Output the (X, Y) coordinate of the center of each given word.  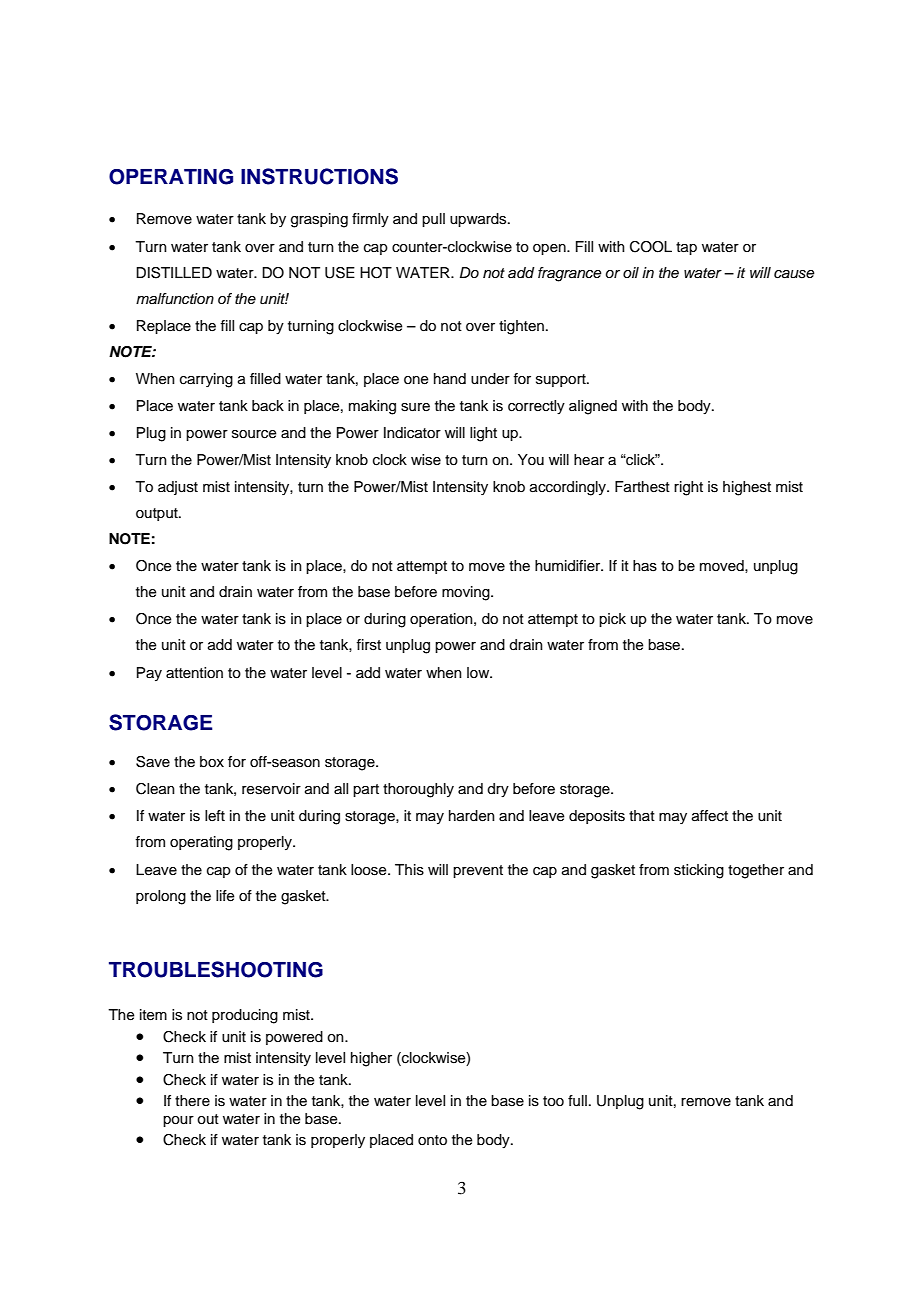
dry (498, 790)
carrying (206, 380)
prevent (478, 871)
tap (686, 248)
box (212, 761)
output (158, 514)
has (645, 566)
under (490, 379)
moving (467, 593)
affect (710, 816)
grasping (319, 220)
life (225, 896)
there (192, 1101)
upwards (479, 220)
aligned (593, 407)
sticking (699, 871)
